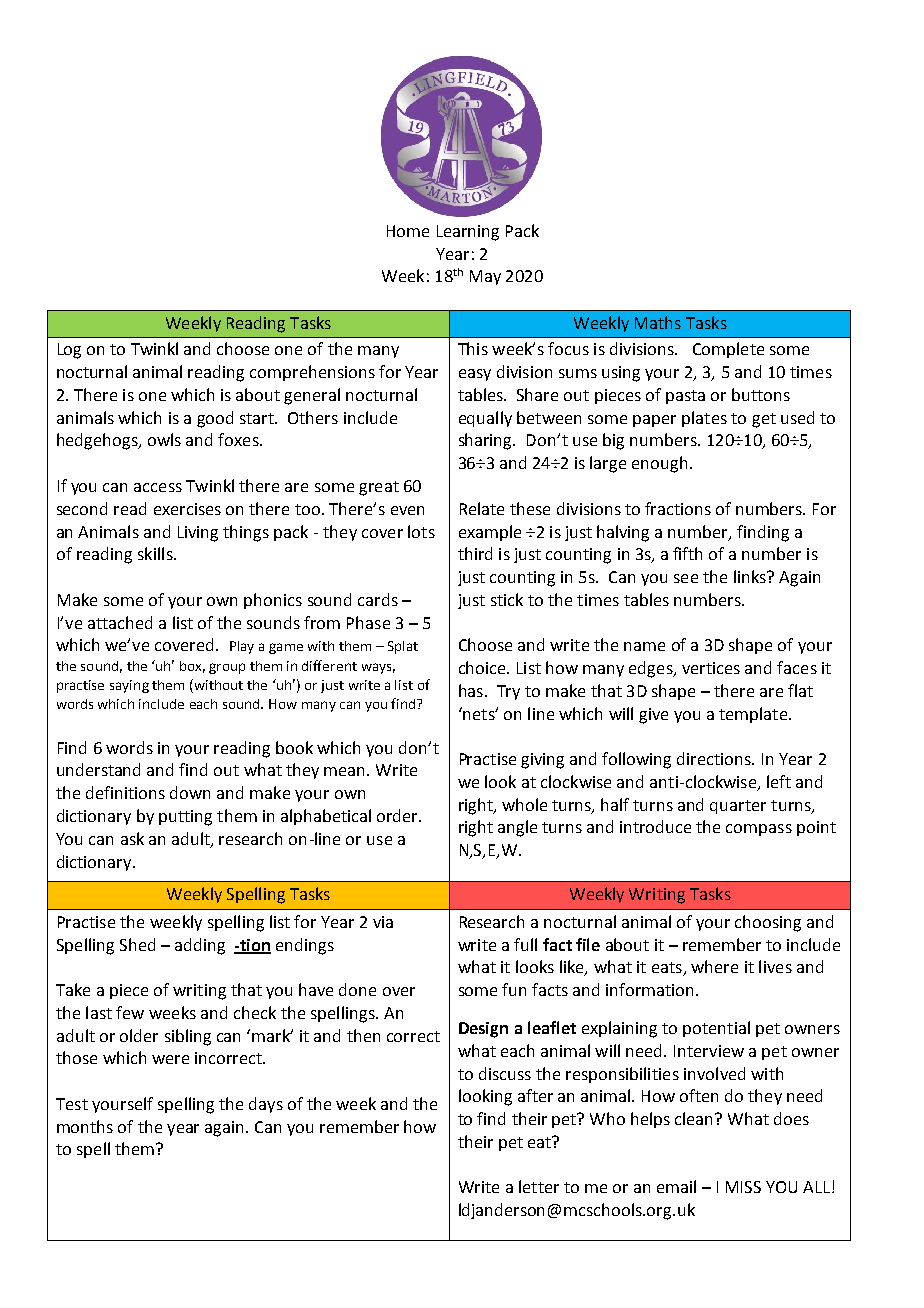 This page has width=924, height=1308. What do you see at coordinates (658, 322) in the page?
I see `Maths` at bounding box center [658, 322].
